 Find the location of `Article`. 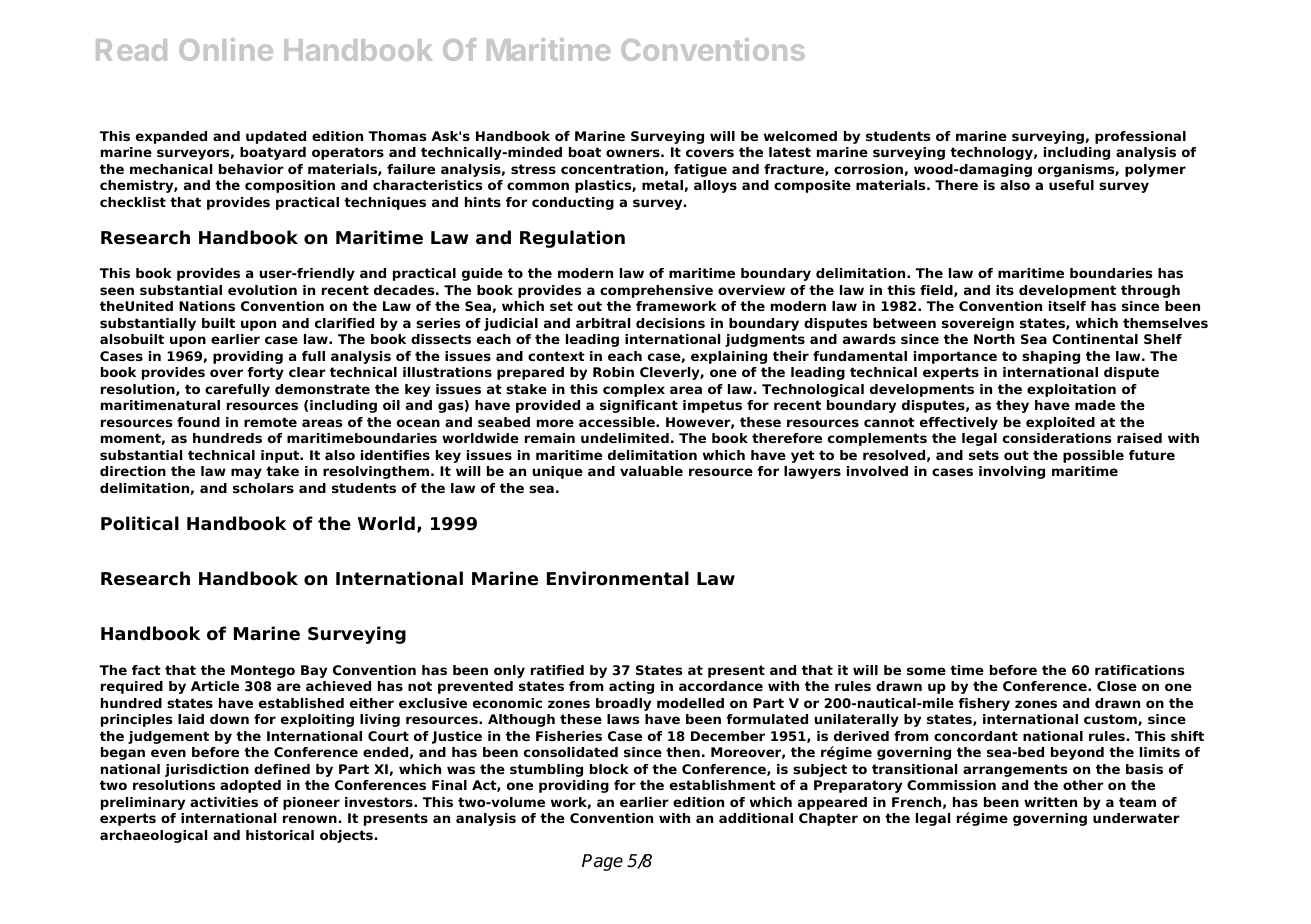

Article is located at coordinates (215, 686).
